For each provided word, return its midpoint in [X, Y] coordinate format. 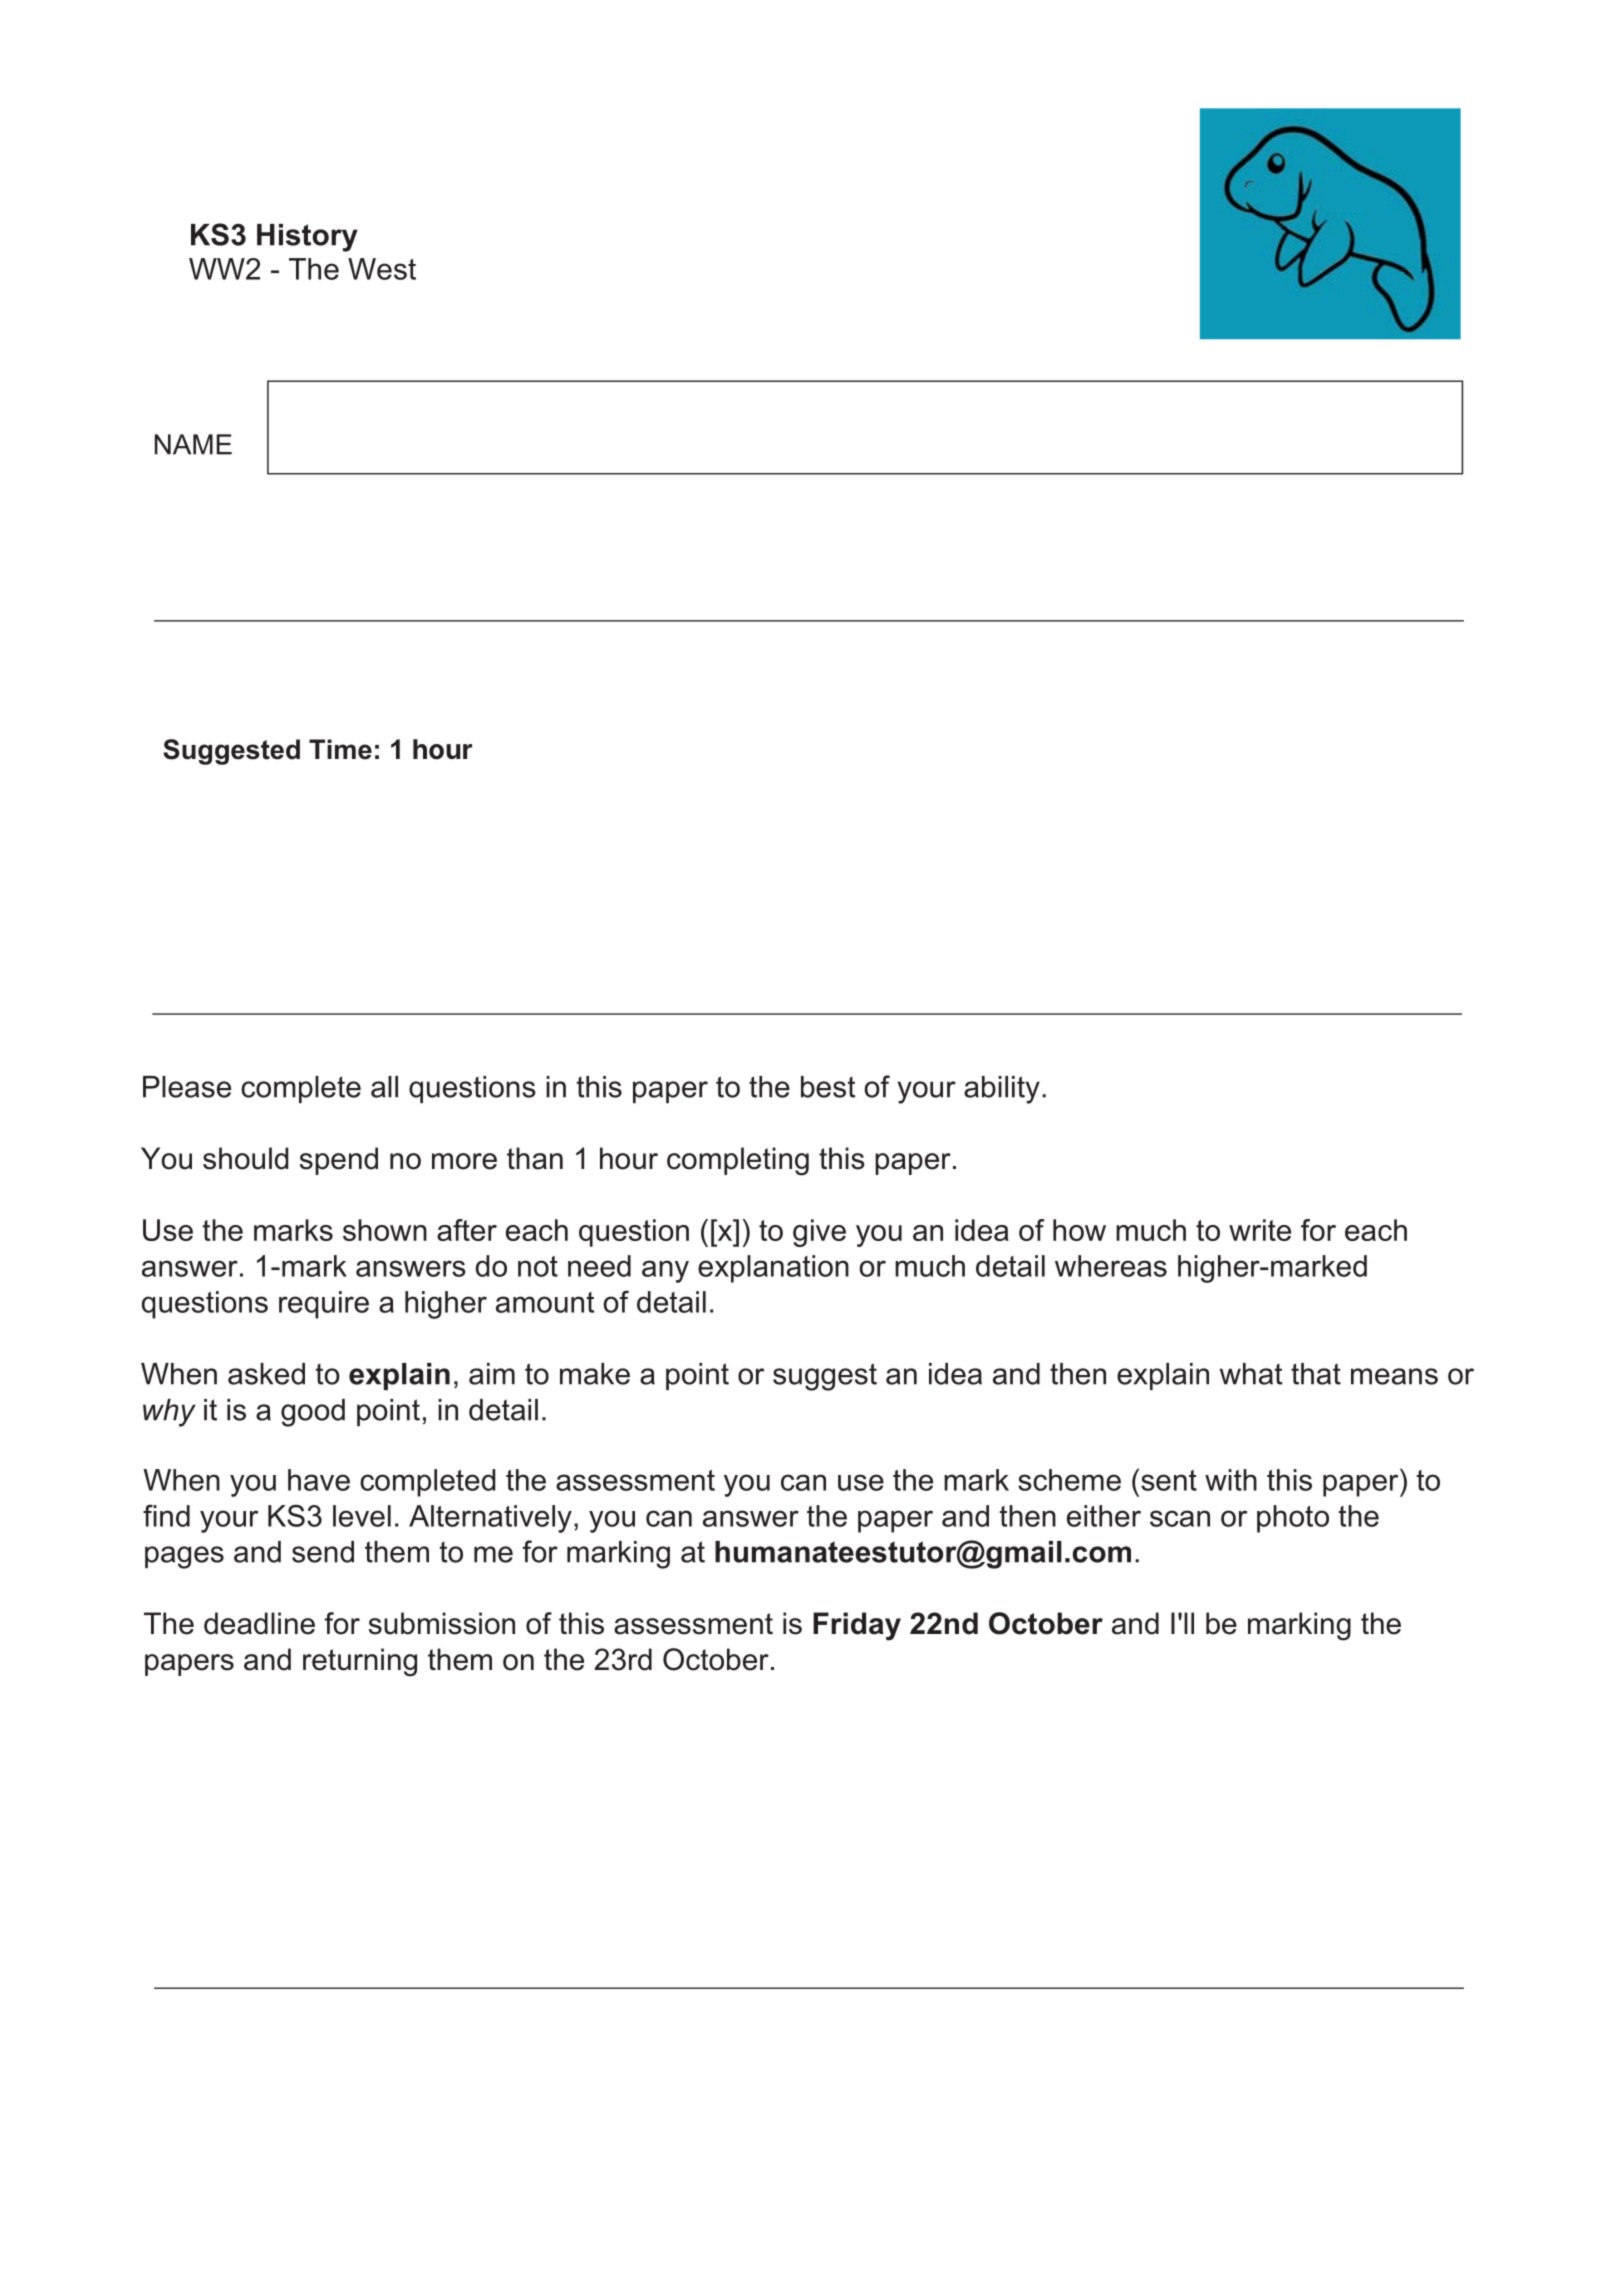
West [382, 269]
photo [1293, 1519]
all [384, 1087]
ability [1002, 1090]
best [828, 1087]
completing [738, 1161]
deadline [259, 1623]
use [861, 1482]
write [1260, 1230]
